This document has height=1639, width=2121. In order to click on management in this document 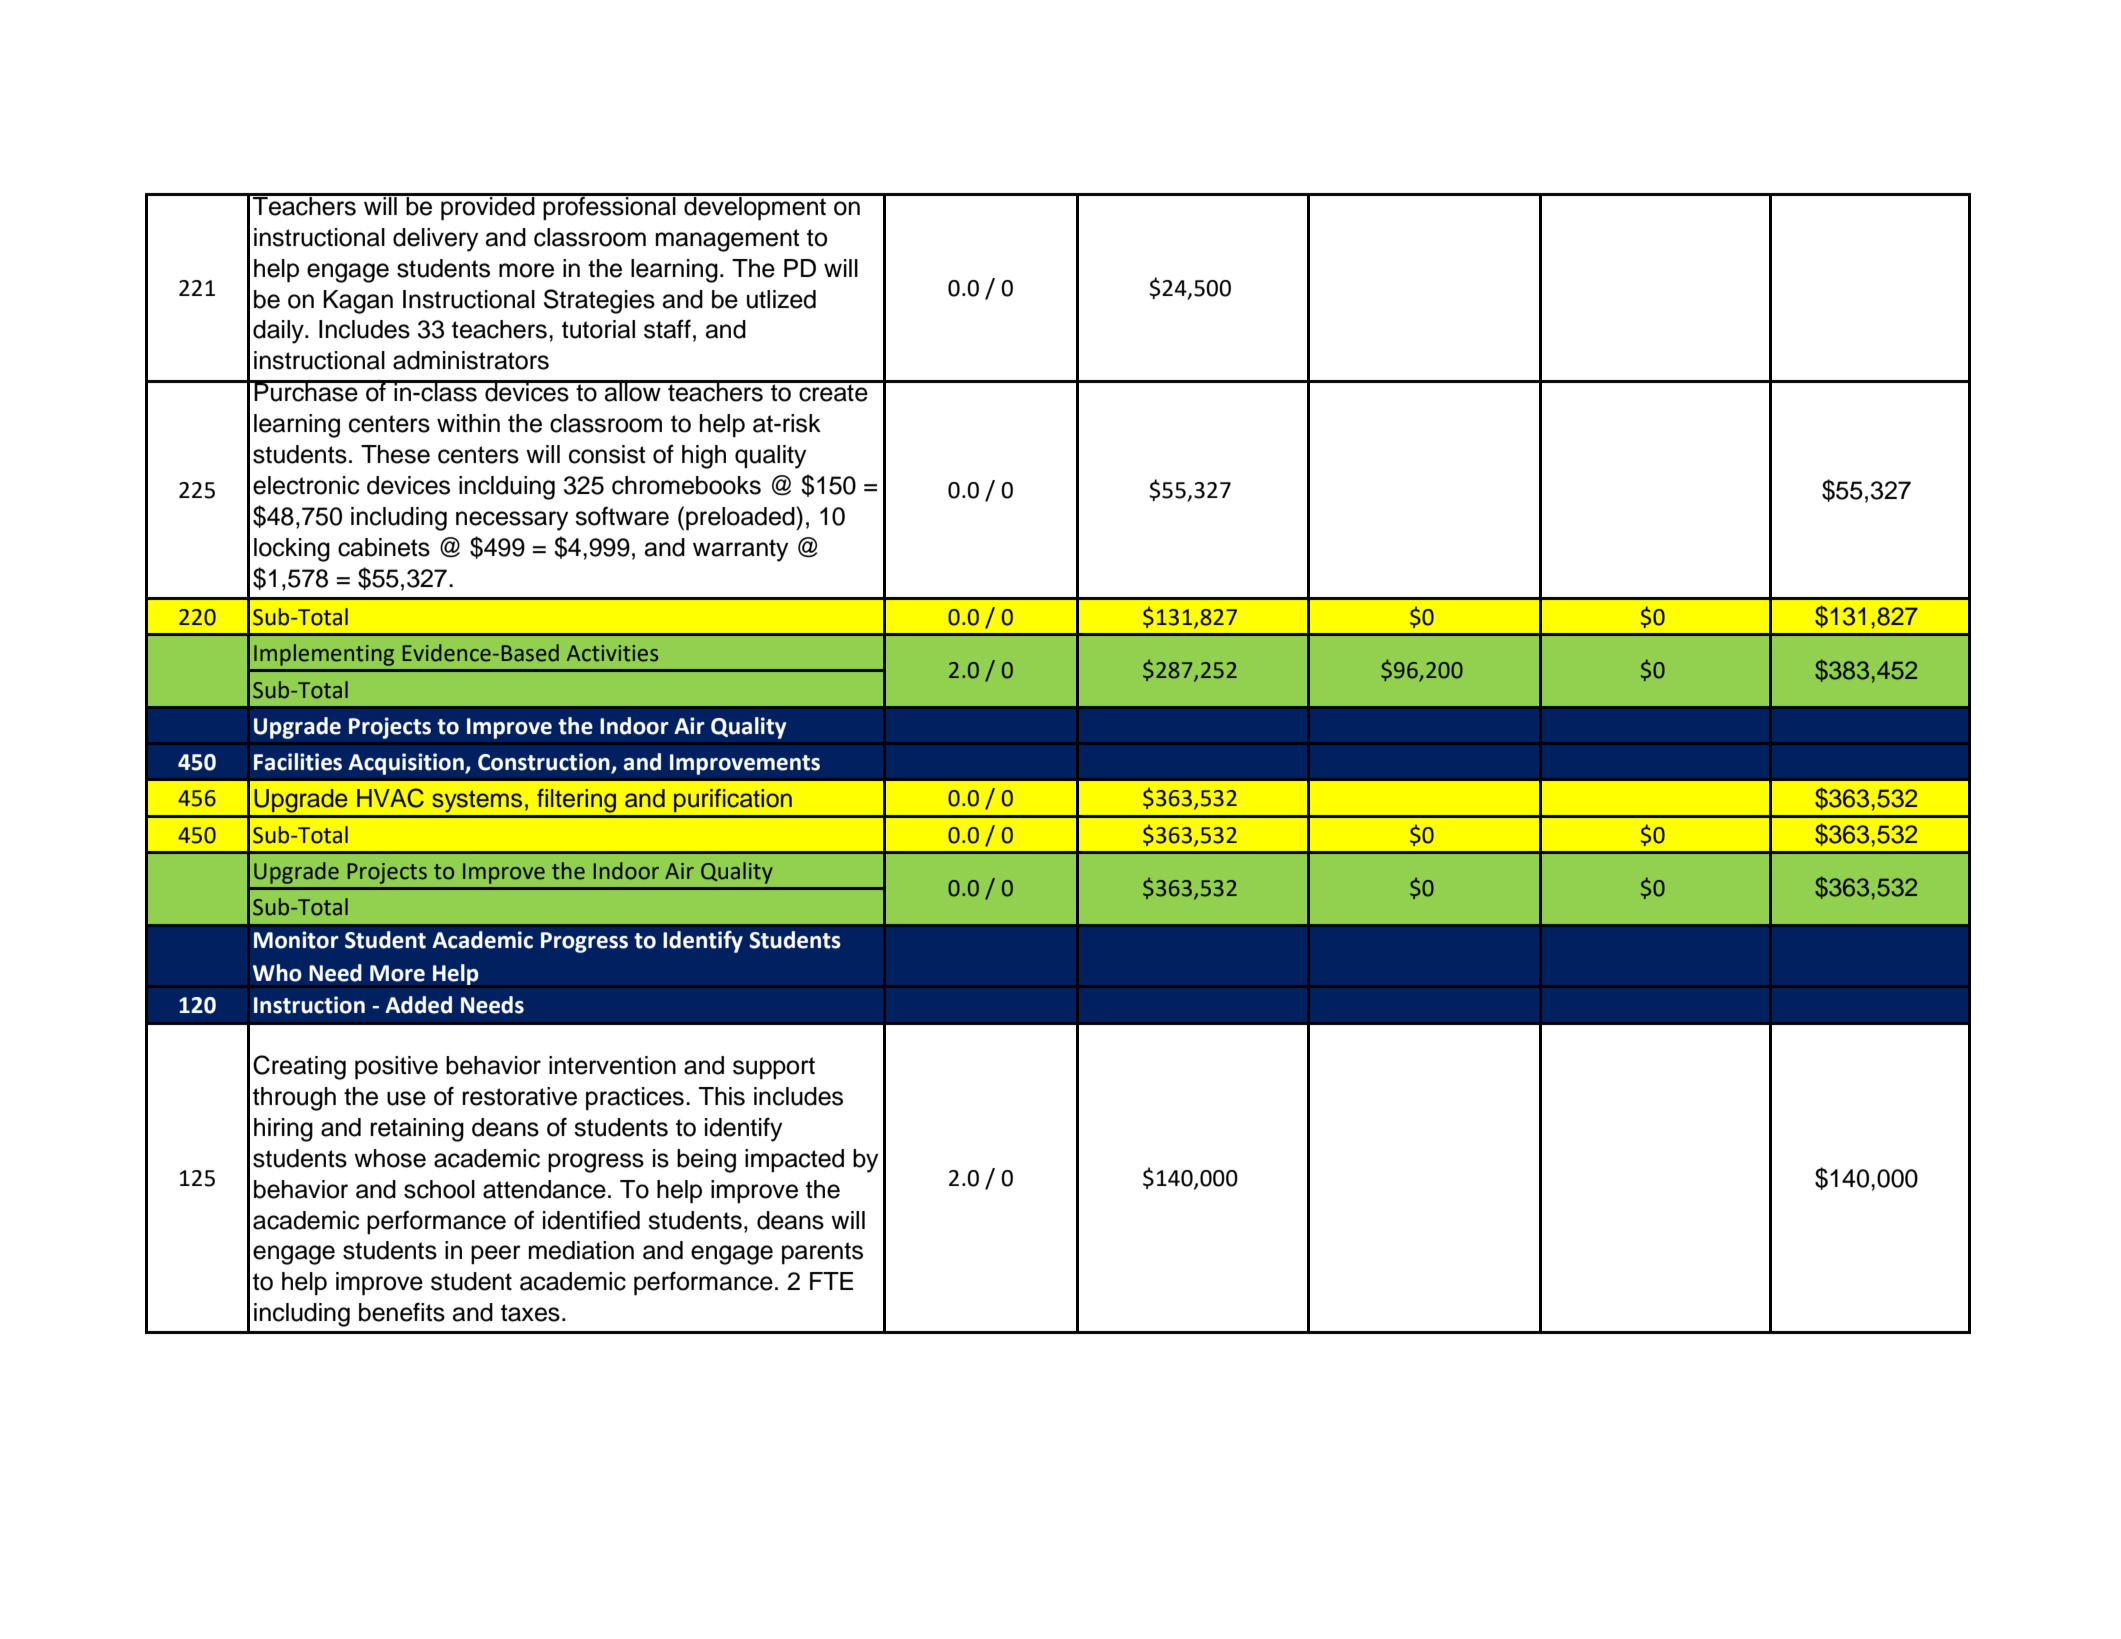, I will do `click(728, 240)`.
